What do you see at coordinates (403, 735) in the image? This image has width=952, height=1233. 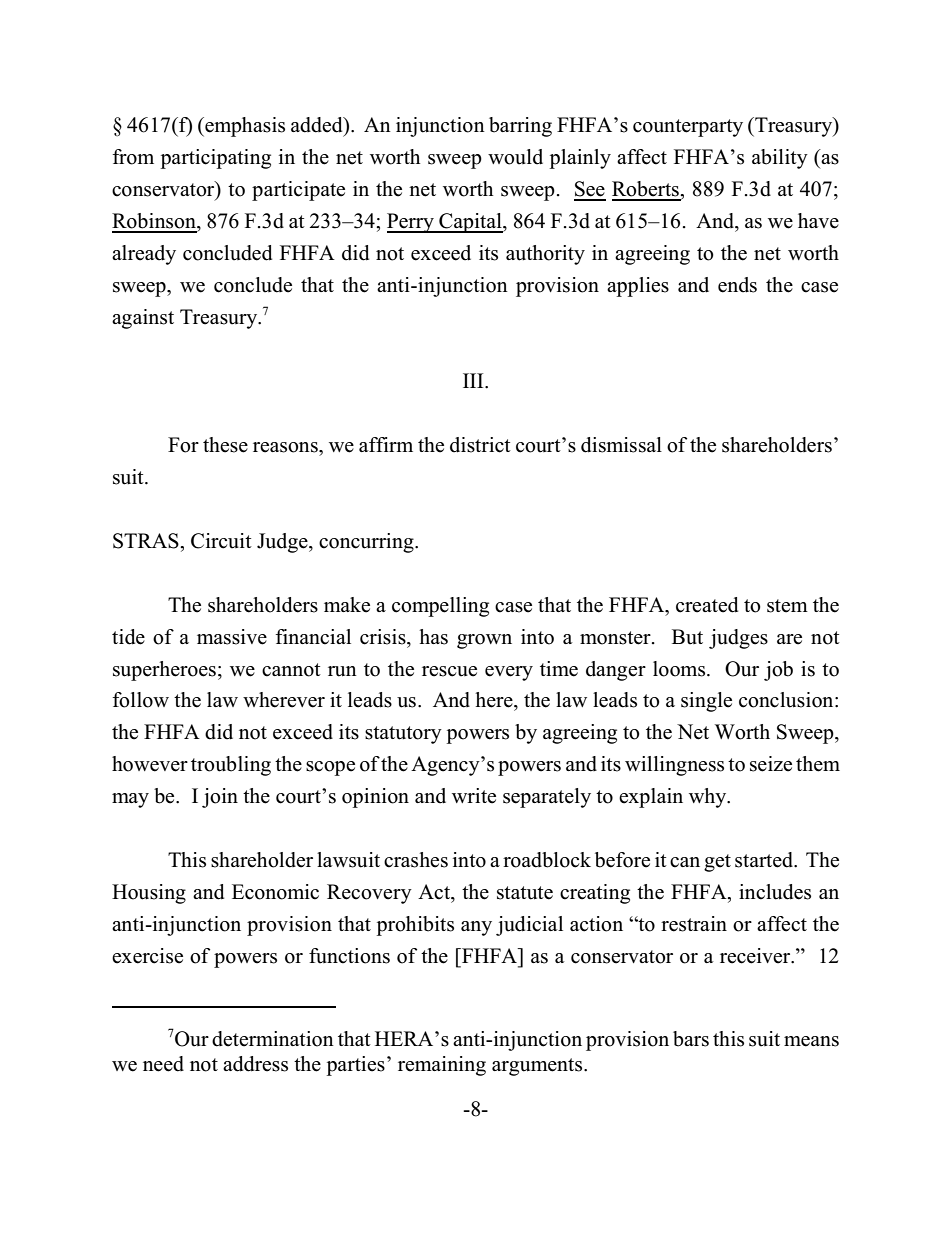 I see `statutory` at bounding box center [403, 735].
